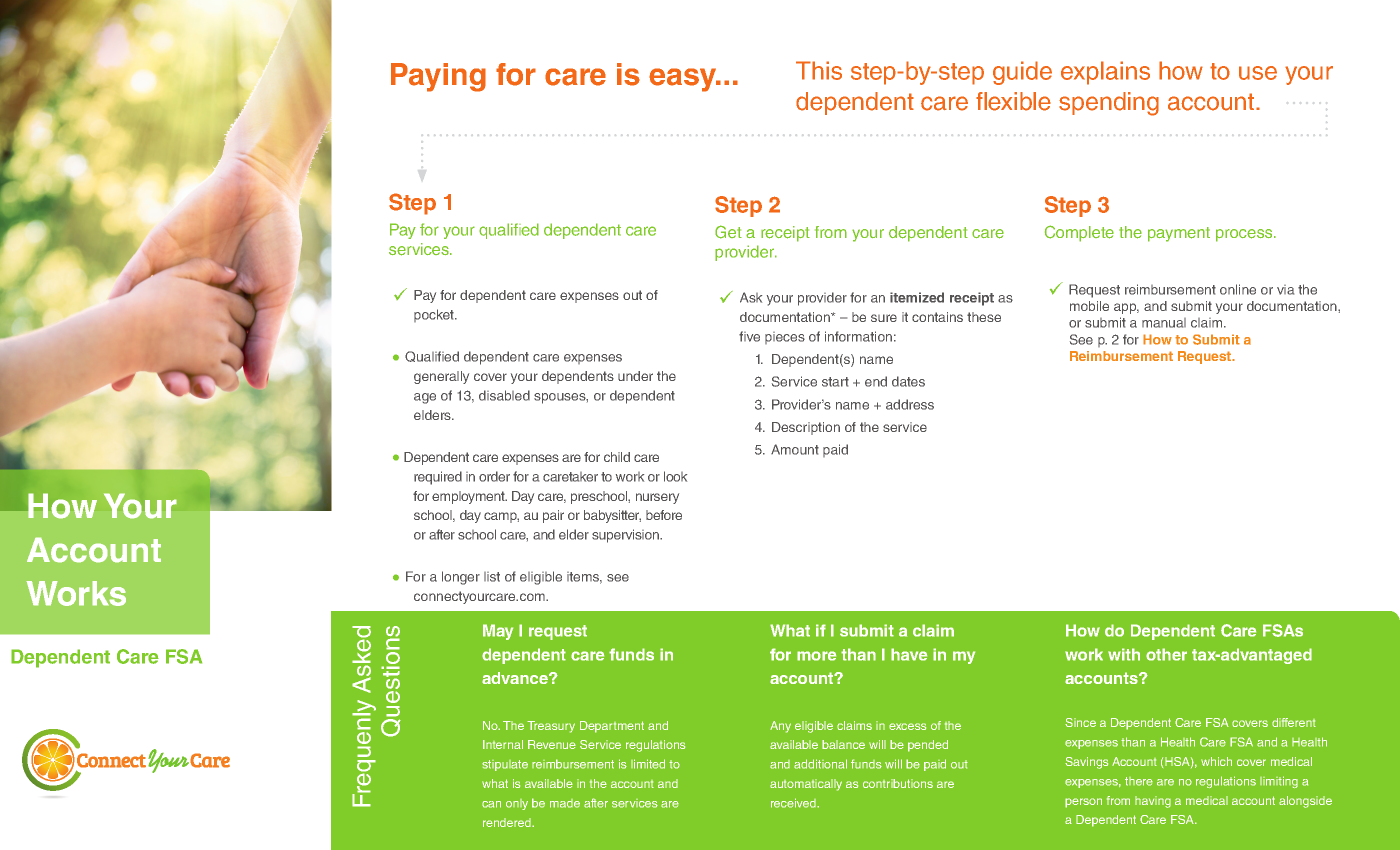  What do you see at coordinates (1164, 323) in the screenshot?
I see `manual` at bounding box center [1164, 323].
